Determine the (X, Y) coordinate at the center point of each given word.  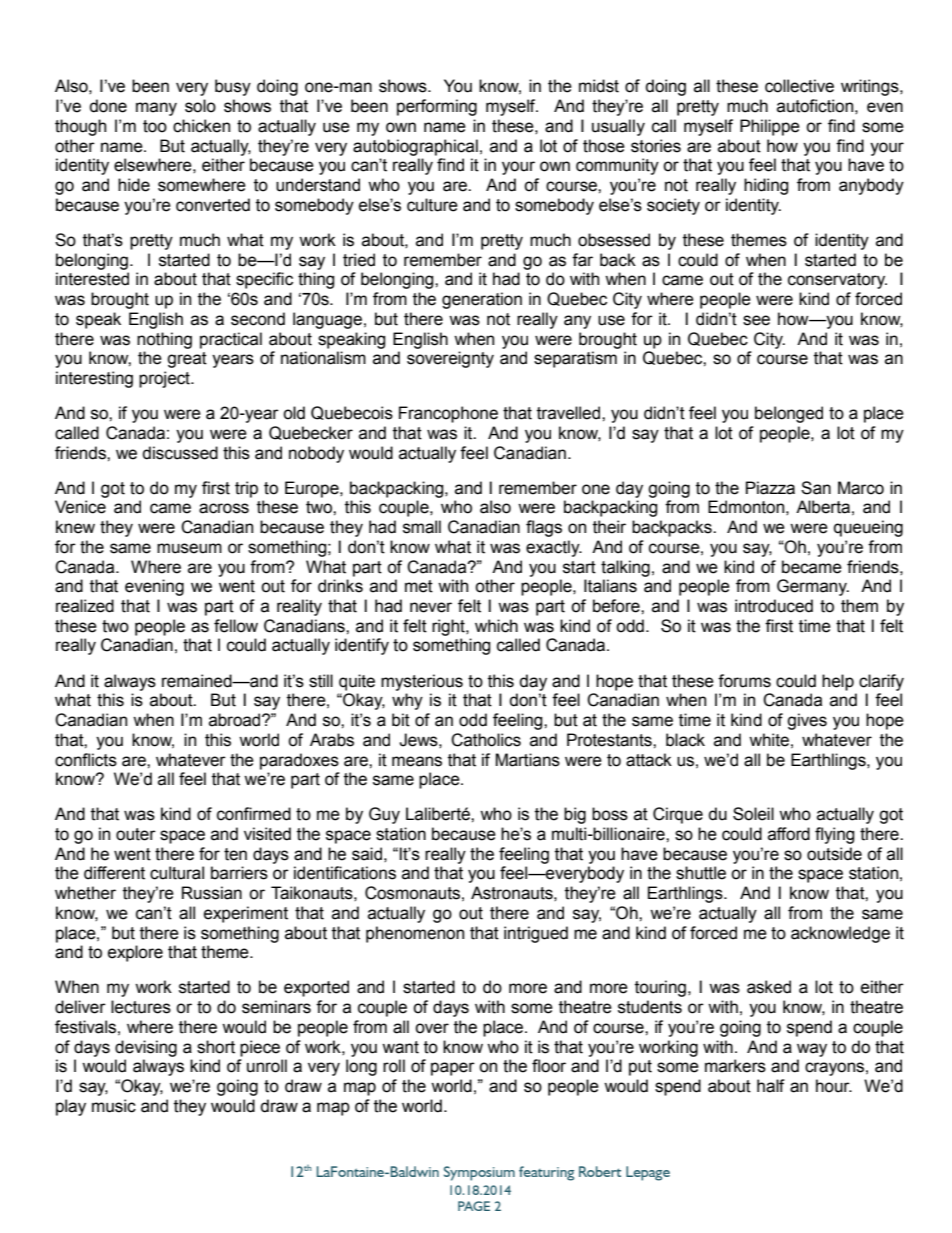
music (114, 1106)
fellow (236, 626)
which (496, 626)
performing (437, 107)
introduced (774, 606)
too (155, 126)
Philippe (770, 127)
